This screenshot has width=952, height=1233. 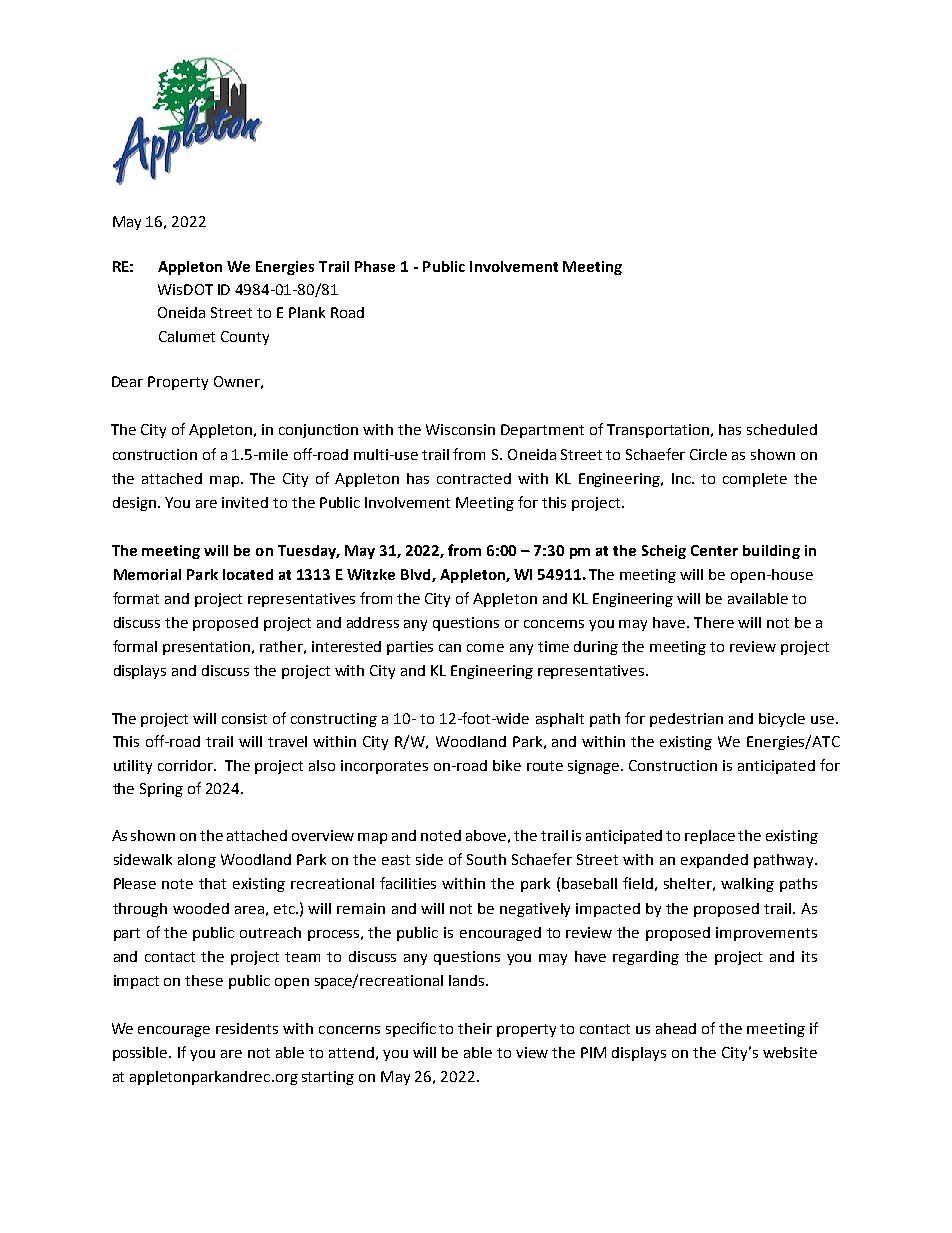 I want to click on County, so click(x=245, y=338).
